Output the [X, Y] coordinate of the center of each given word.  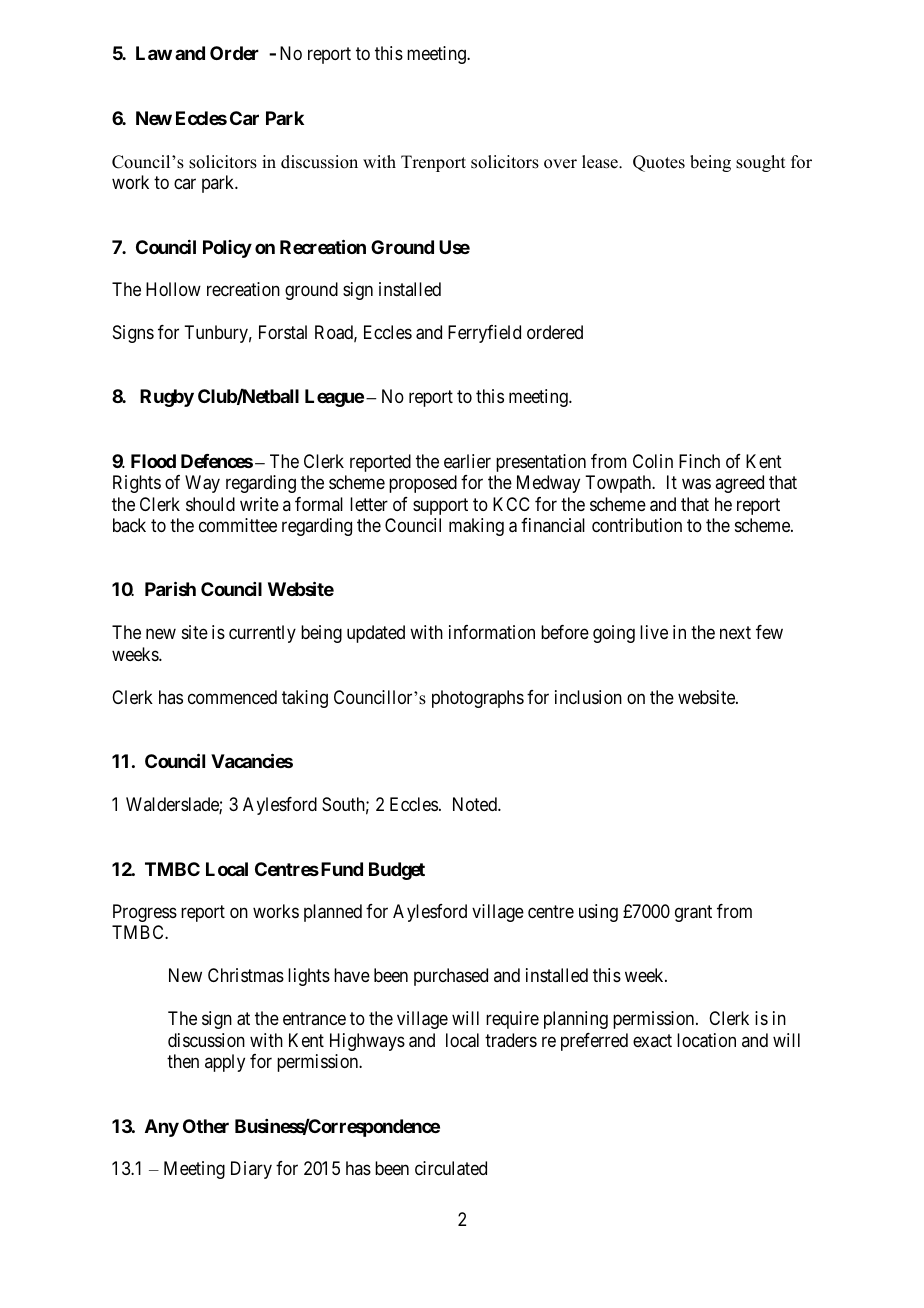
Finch [699, 461]
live [654, 632]
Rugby [167, 398]
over [560, 164]
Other [206, 1126]
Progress [145, 913]
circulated [451, 1168]
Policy [227, 249]
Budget [397, 871]
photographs [478, 699]
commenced [232, 697]
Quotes [659, 163]
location [706, 1040]
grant [693, 913]
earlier [467, 461]
